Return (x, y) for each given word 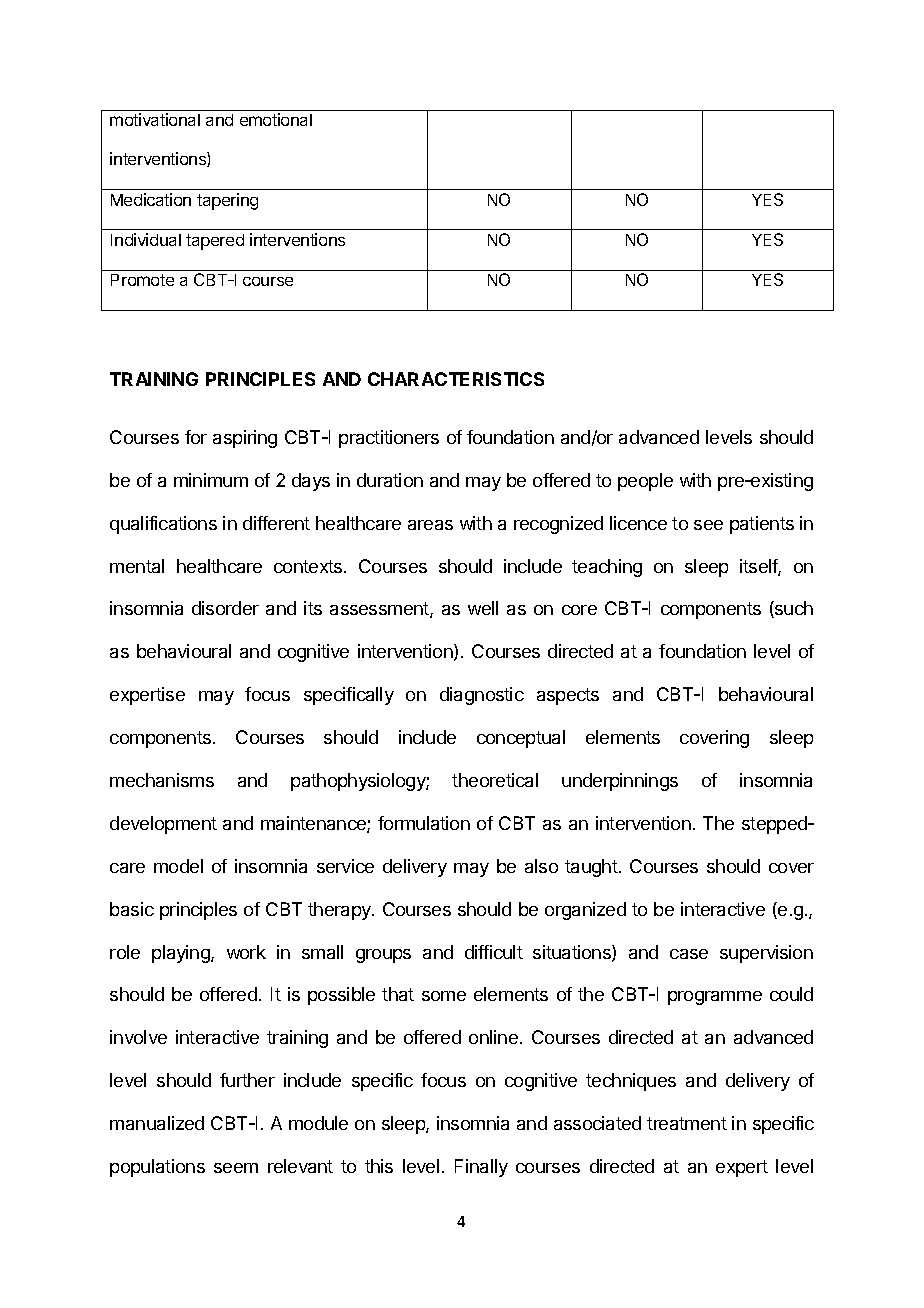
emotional (276, 119)
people (645, 482)
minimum (211, 480)
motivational (155, 119)
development (163, 825)
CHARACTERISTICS (456, 379)
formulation (424, 823)
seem (236, 1168)
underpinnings (620, 782)
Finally (481, 1168)
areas (430, 525)
